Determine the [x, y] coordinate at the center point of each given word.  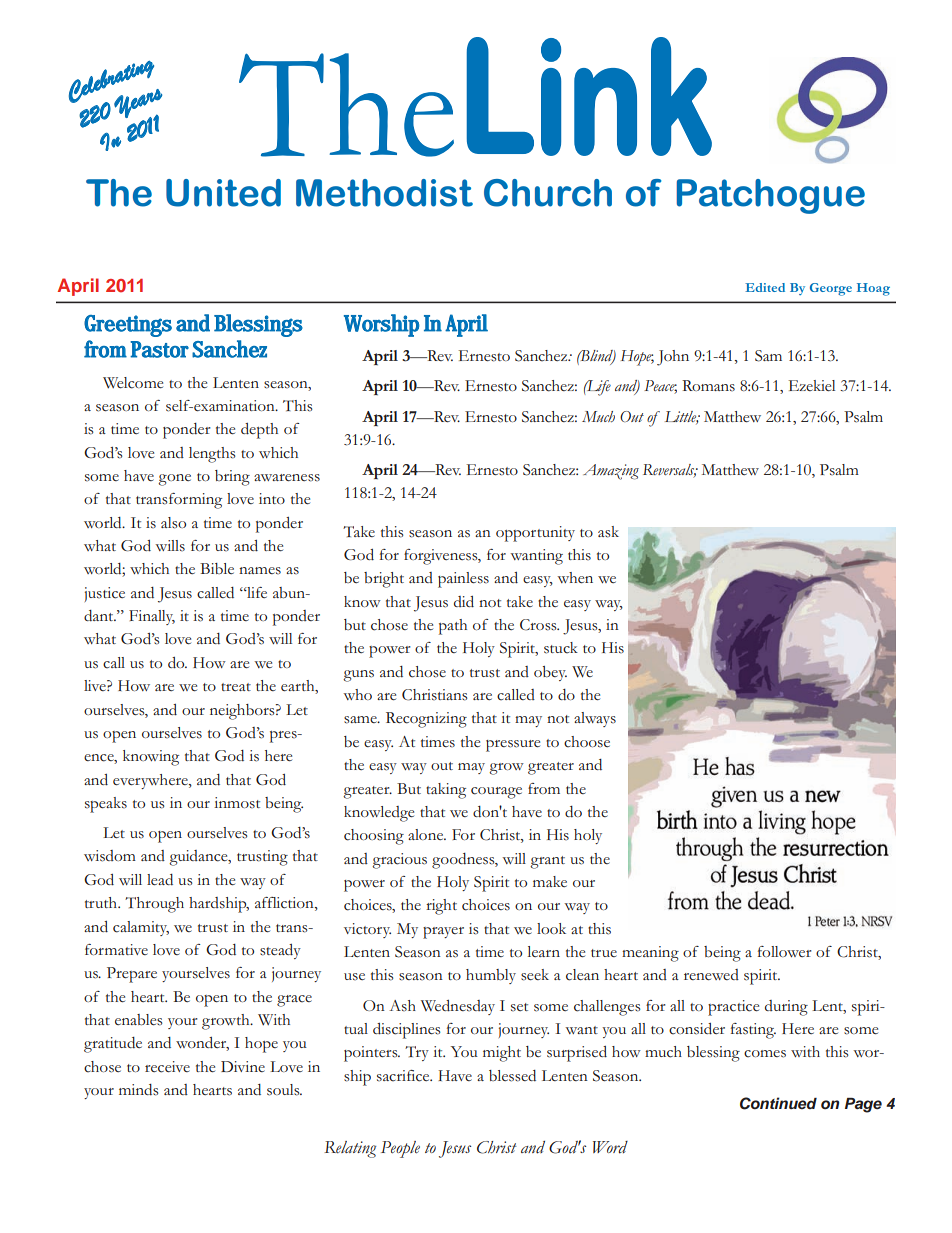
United [223, 193]
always [595, 719]
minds [139, 1090]
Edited [765, 287]
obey [550, 673]
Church [548, 193]
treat [236, 687]
